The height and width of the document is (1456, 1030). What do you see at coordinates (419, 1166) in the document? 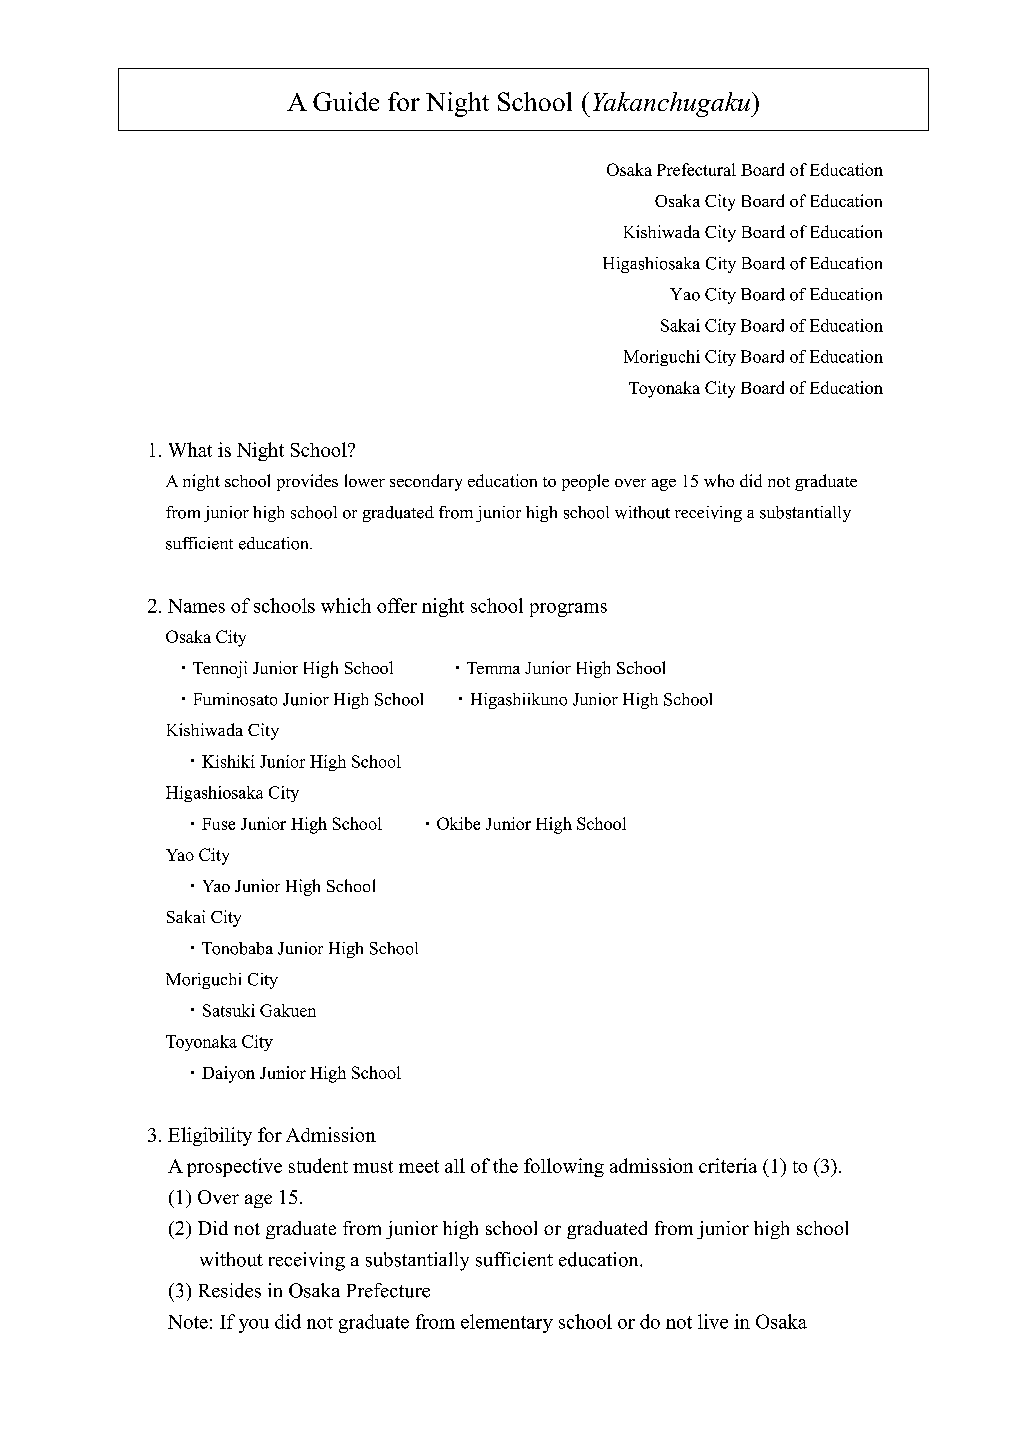
I see `meet` at bounding box center [419, 1166].
